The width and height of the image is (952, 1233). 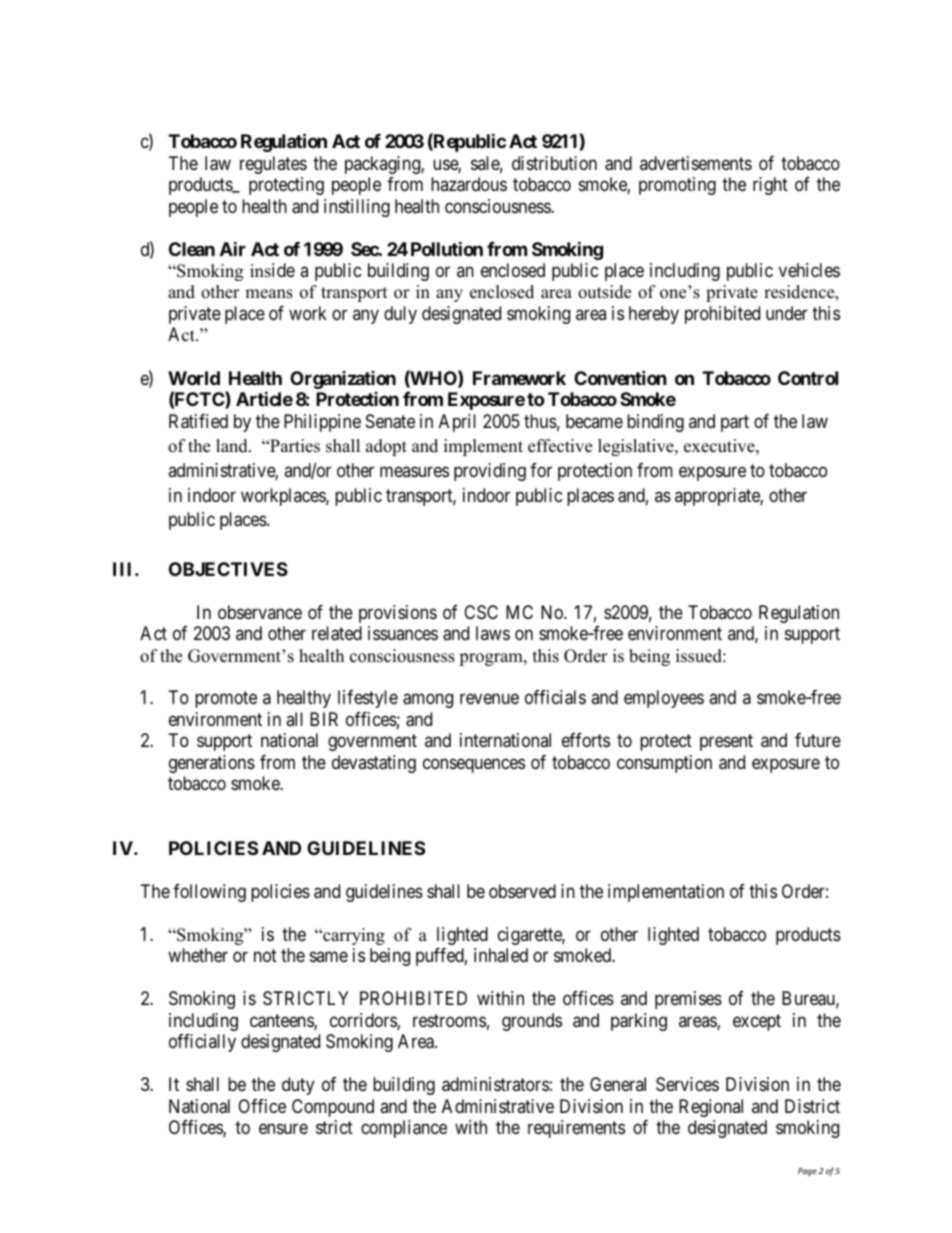 I want to click on land, so click(x=233, y=446).
